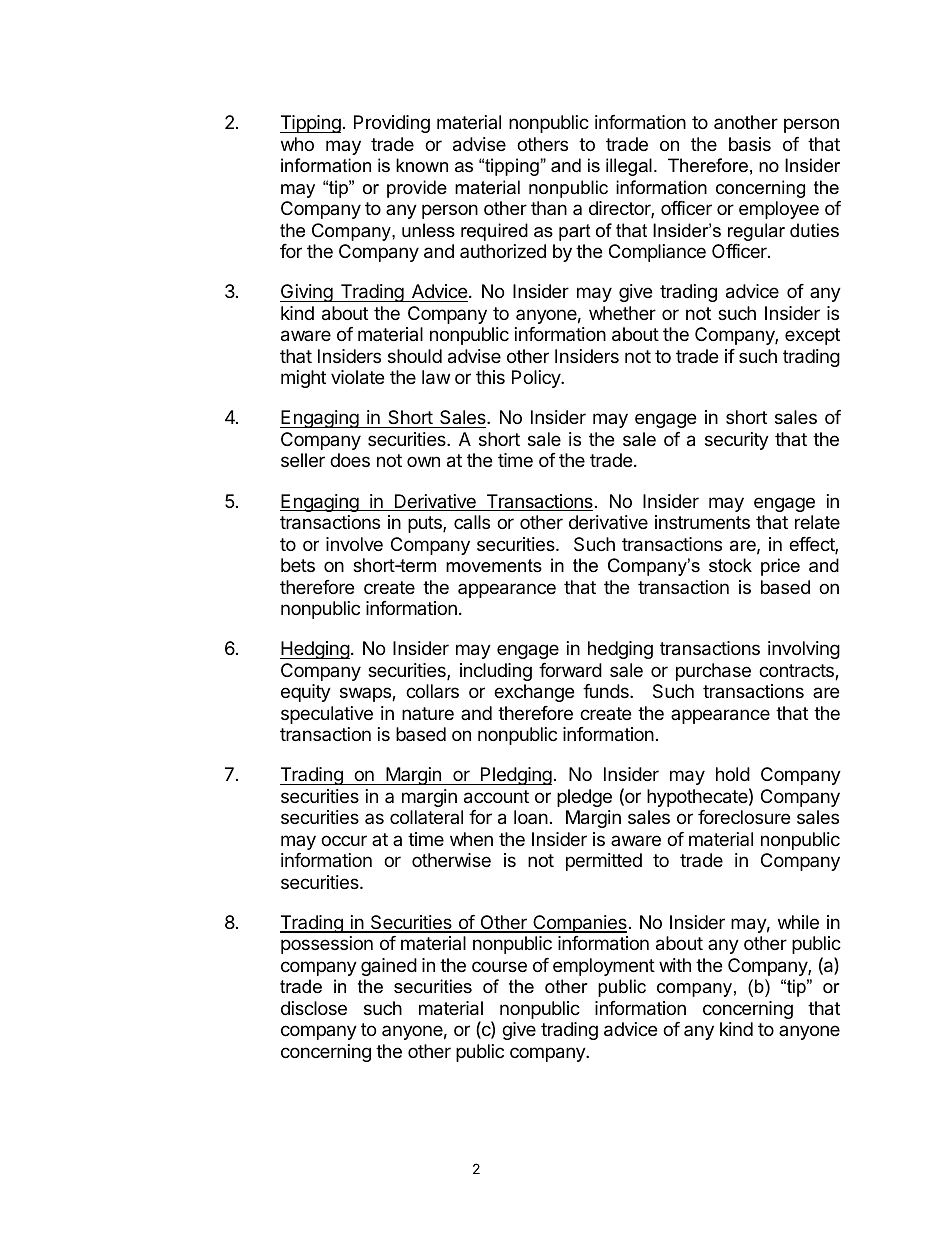  What do you see at coordinates (750, 144) in the page?
I see `basis` at bounding box center [750, 144].
